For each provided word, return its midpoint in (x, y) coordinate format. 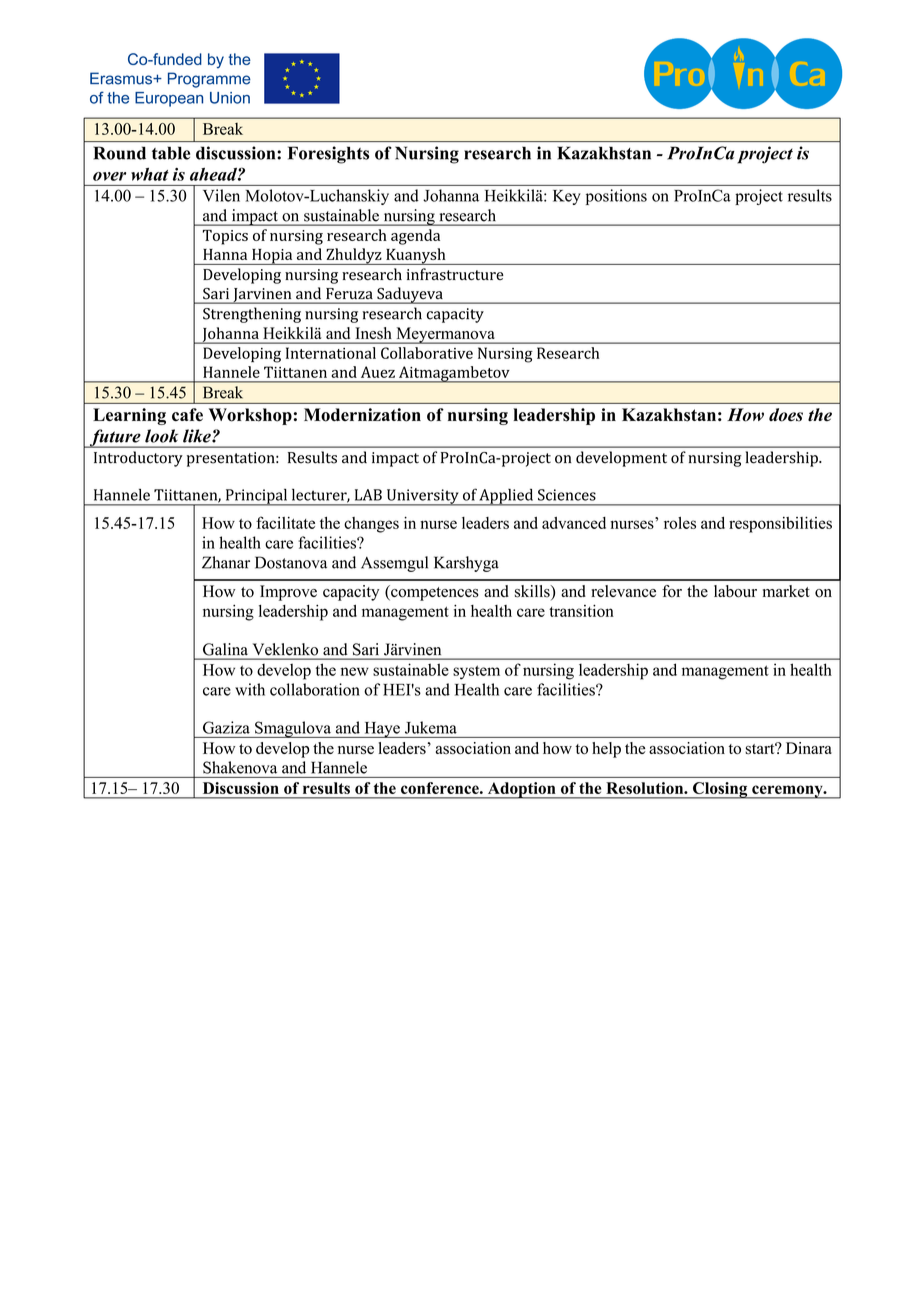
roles (680, 523)
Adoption (521, 790)
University (422, 497)
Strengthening (252, 315)
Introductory (138, 459)
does (786, 415)
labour (735, 591)
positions (616, 197)
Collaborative (427, 353)
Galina (225, 649)
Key (567, 197)
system (476, 672)
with (250, 689)
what (150, 174)
